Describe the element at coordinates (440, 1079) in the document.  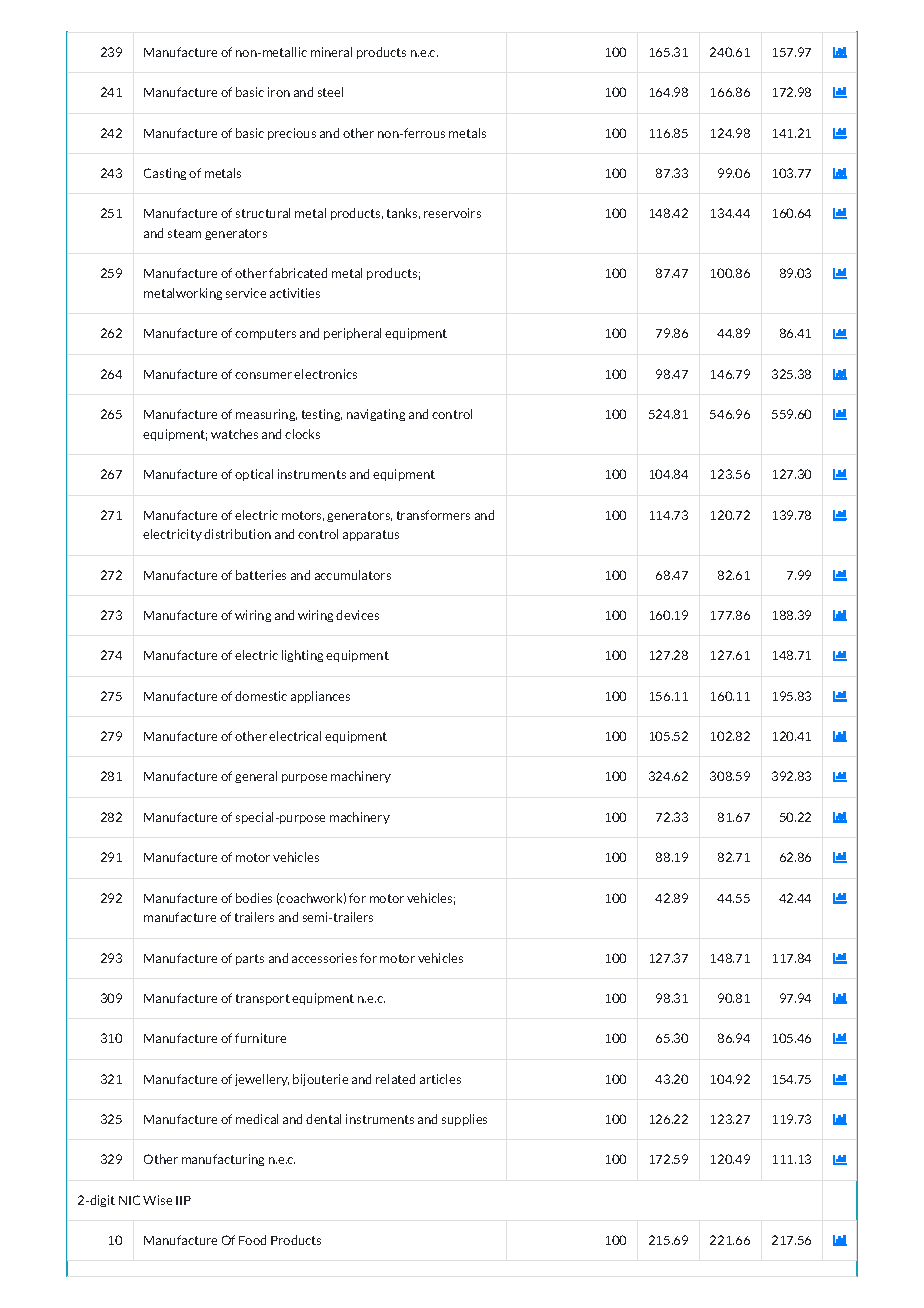
I see `articles` at that location.
